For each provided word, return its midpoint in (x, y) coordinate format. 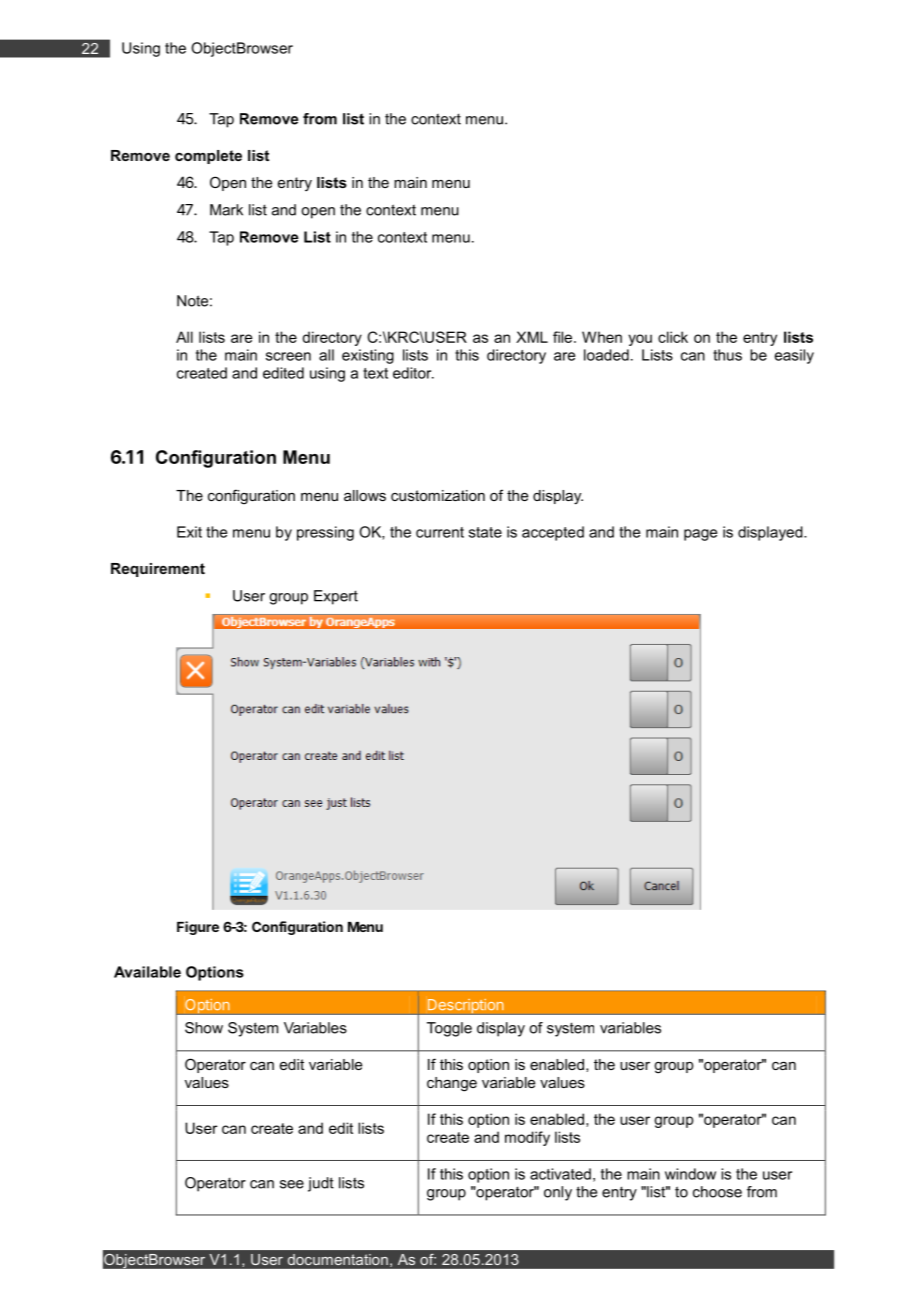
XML (532, 337)
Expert (336, 597)
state (485, 532)
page (700, 535)
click (673, 337)
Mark (226, 210)
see (292, 1184)
